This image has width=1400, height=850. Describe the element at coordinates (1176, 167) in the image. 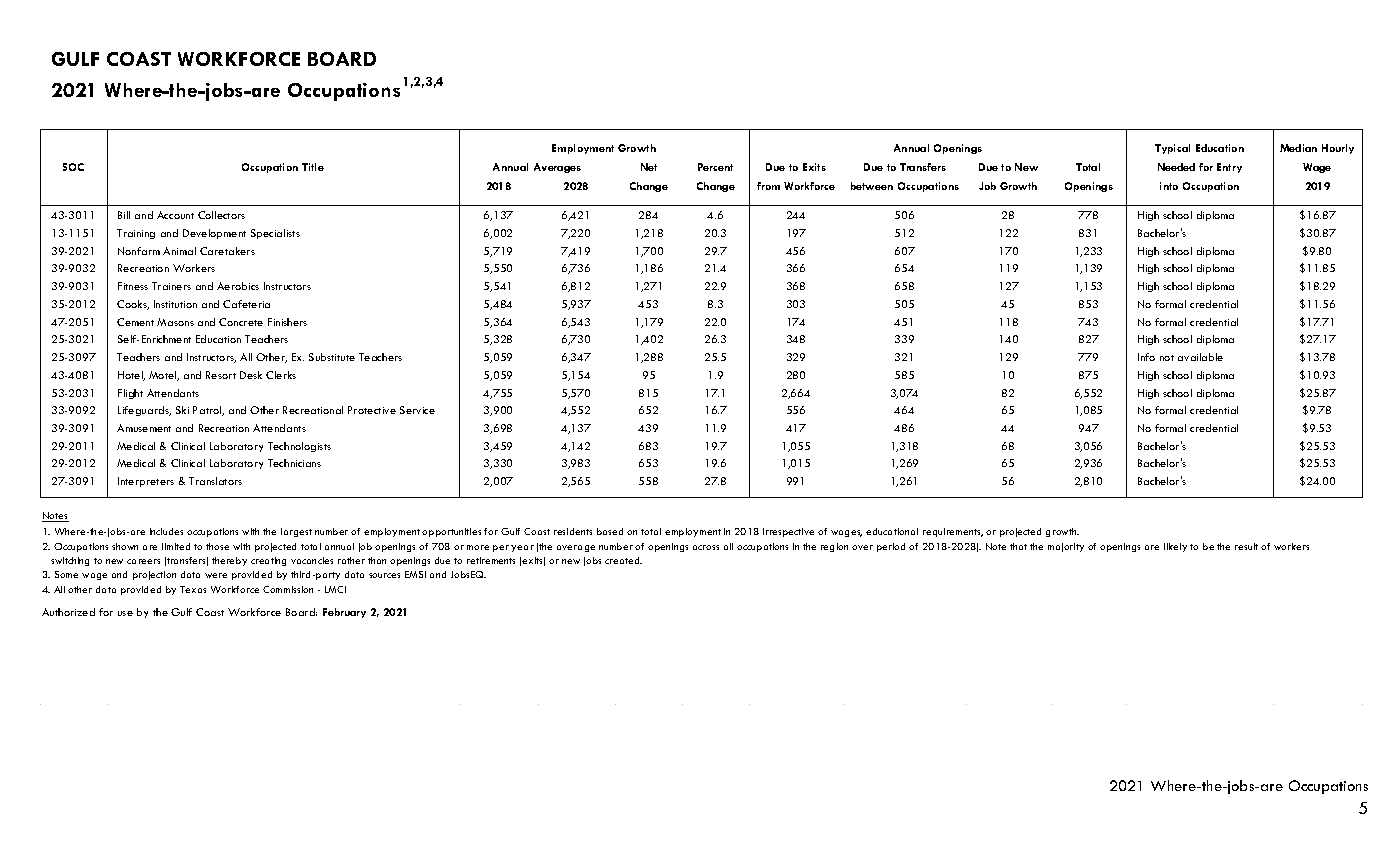

I see `Needed` at that location.
